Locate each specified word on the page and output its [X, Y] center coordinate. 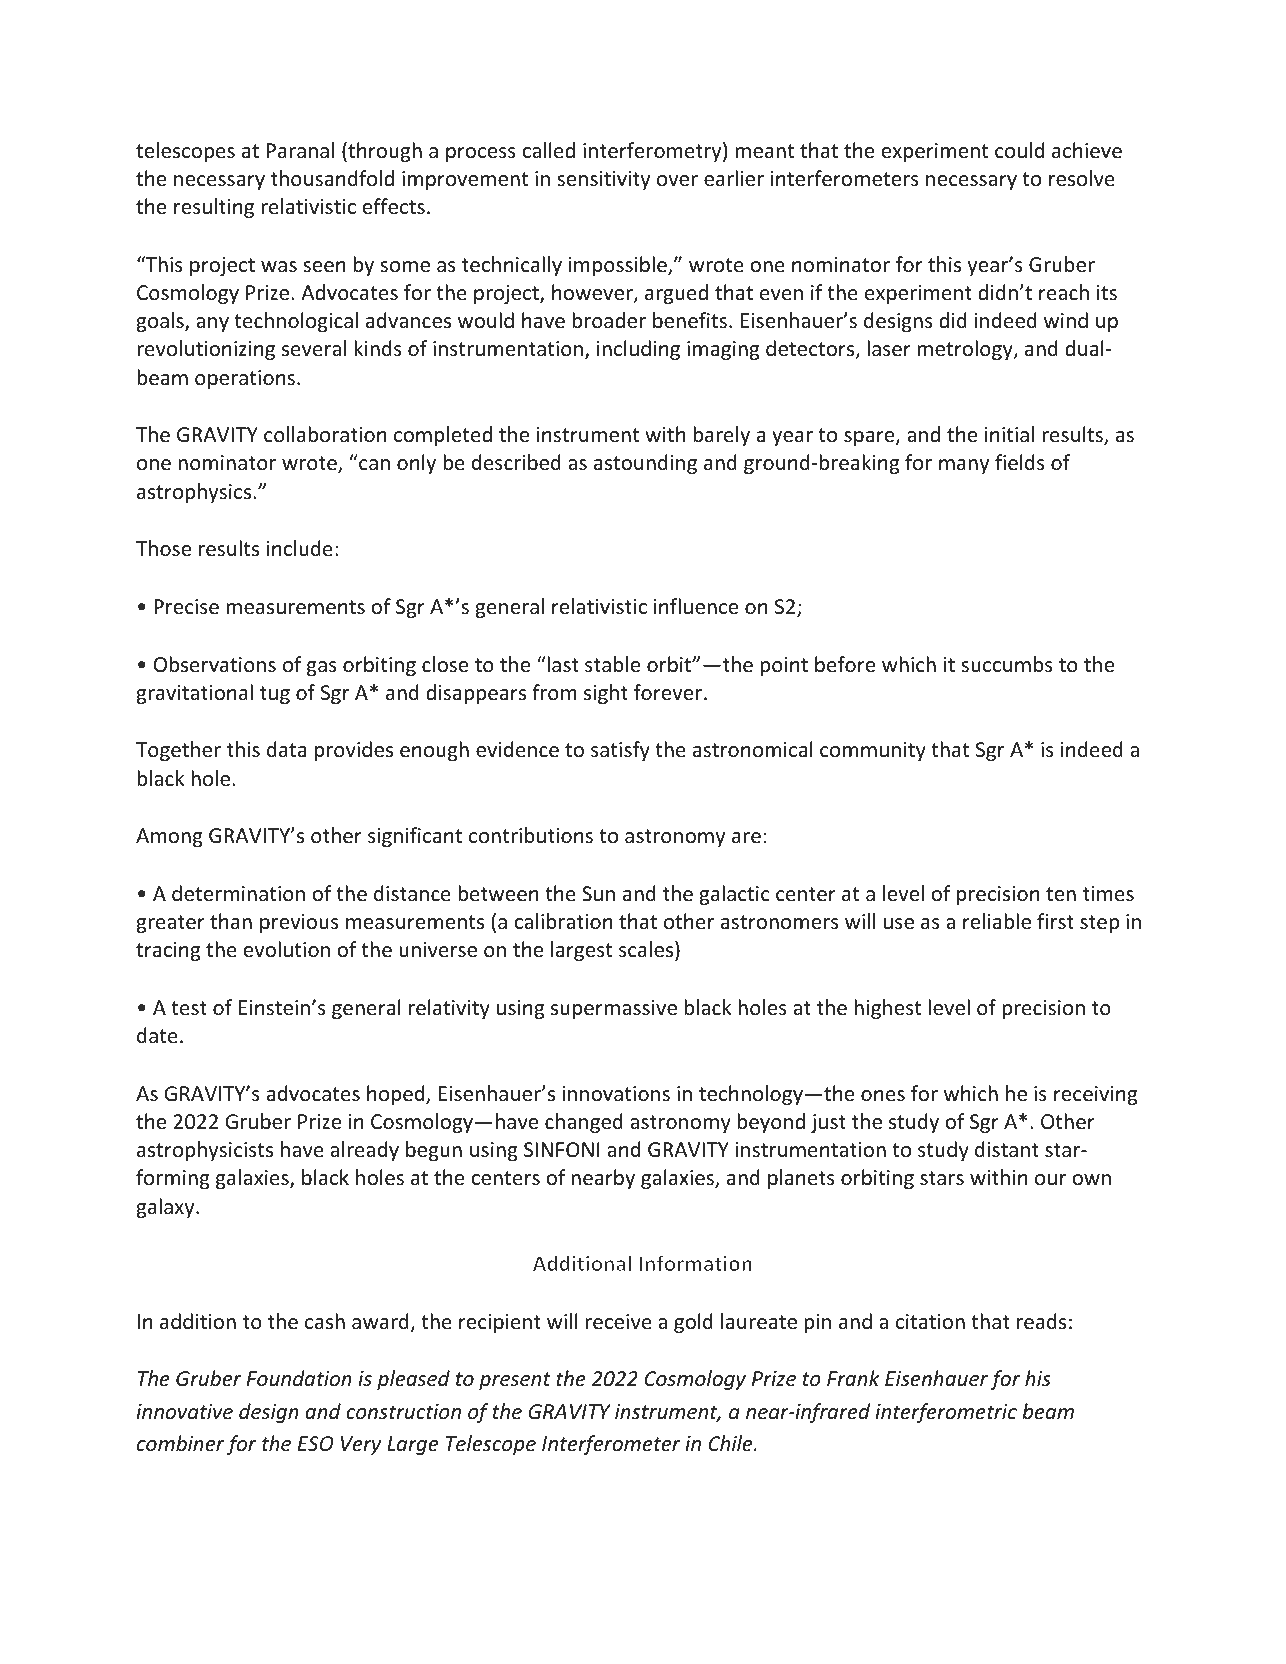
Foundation [299, 1378]
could [1019, 150]
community [873, 751]
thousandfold [332, 178]
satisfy [620, 751]
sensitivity [603, 180]
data [286, 749]
